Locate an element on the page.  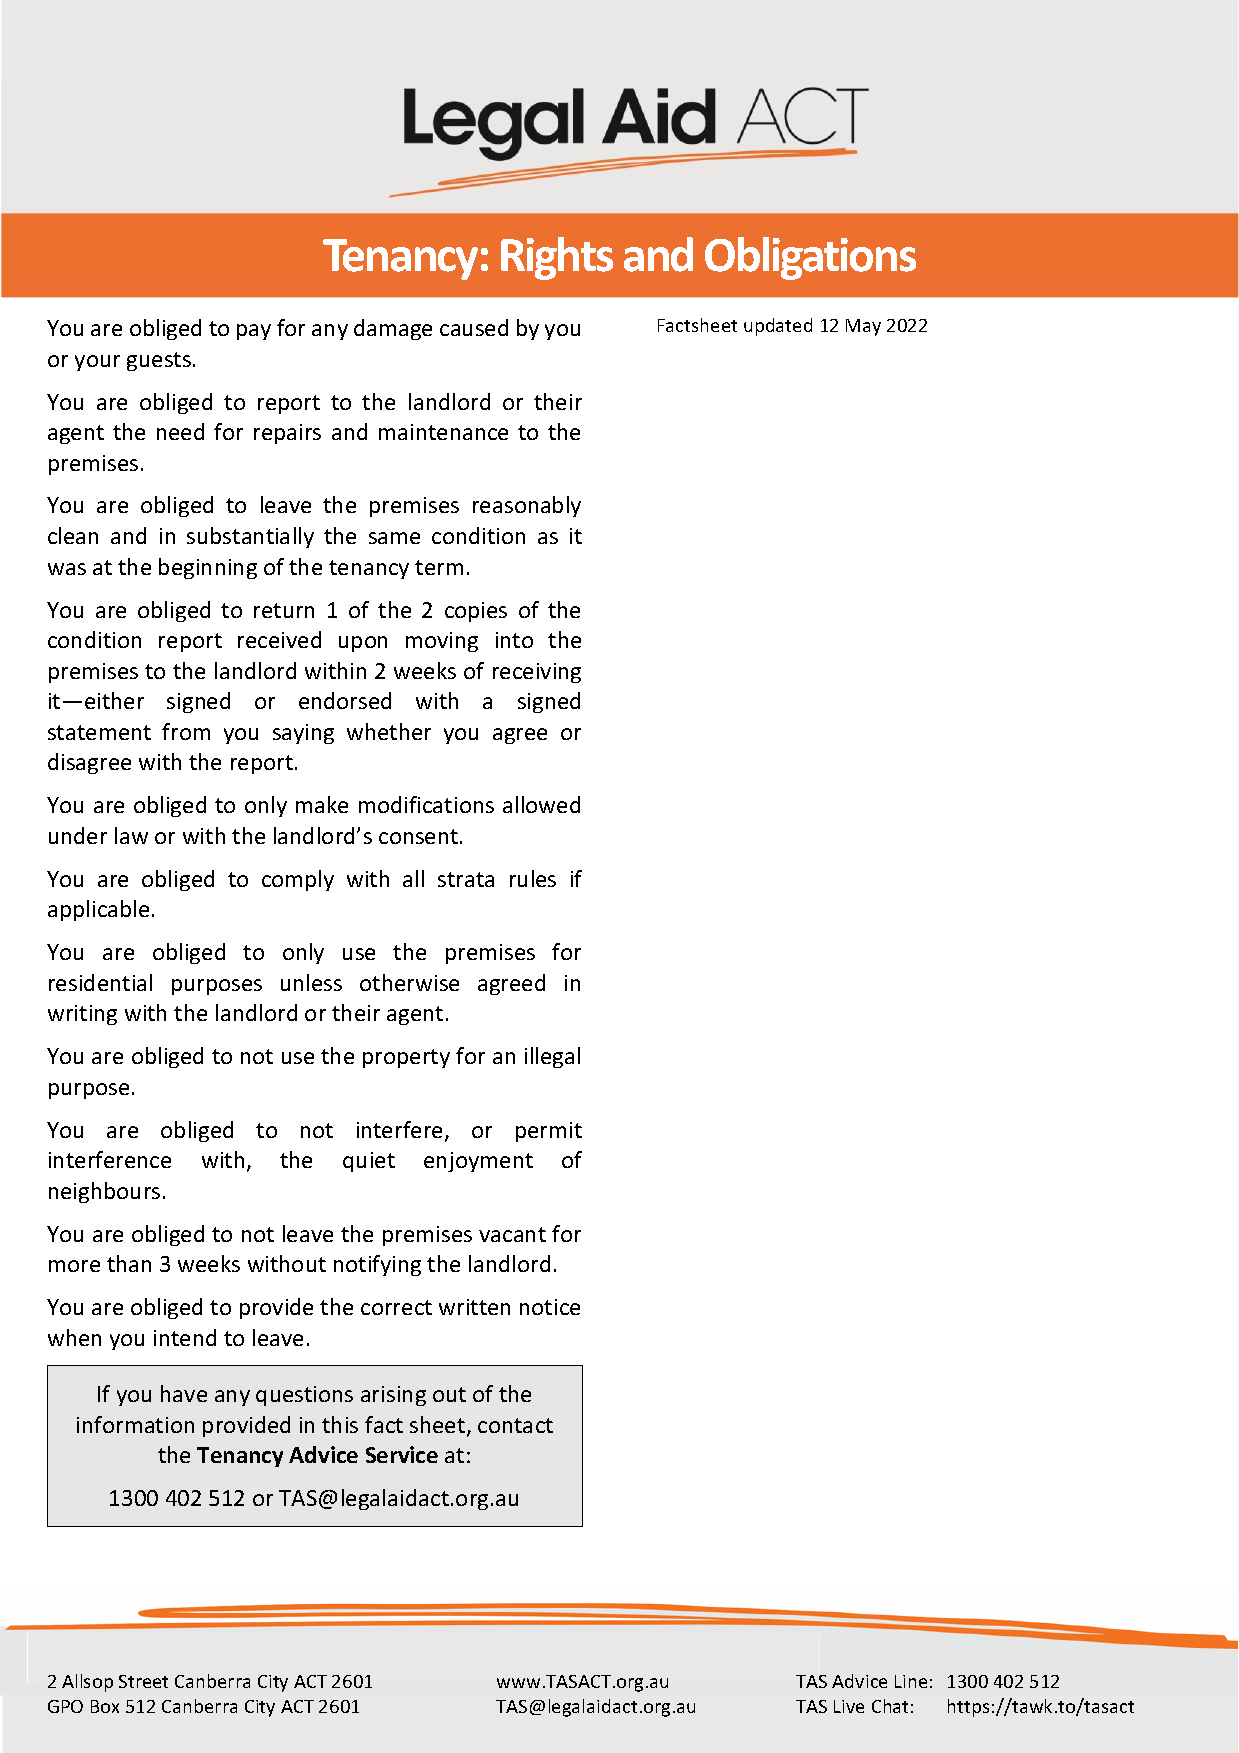
residential is located at coordinates (100, 982).
